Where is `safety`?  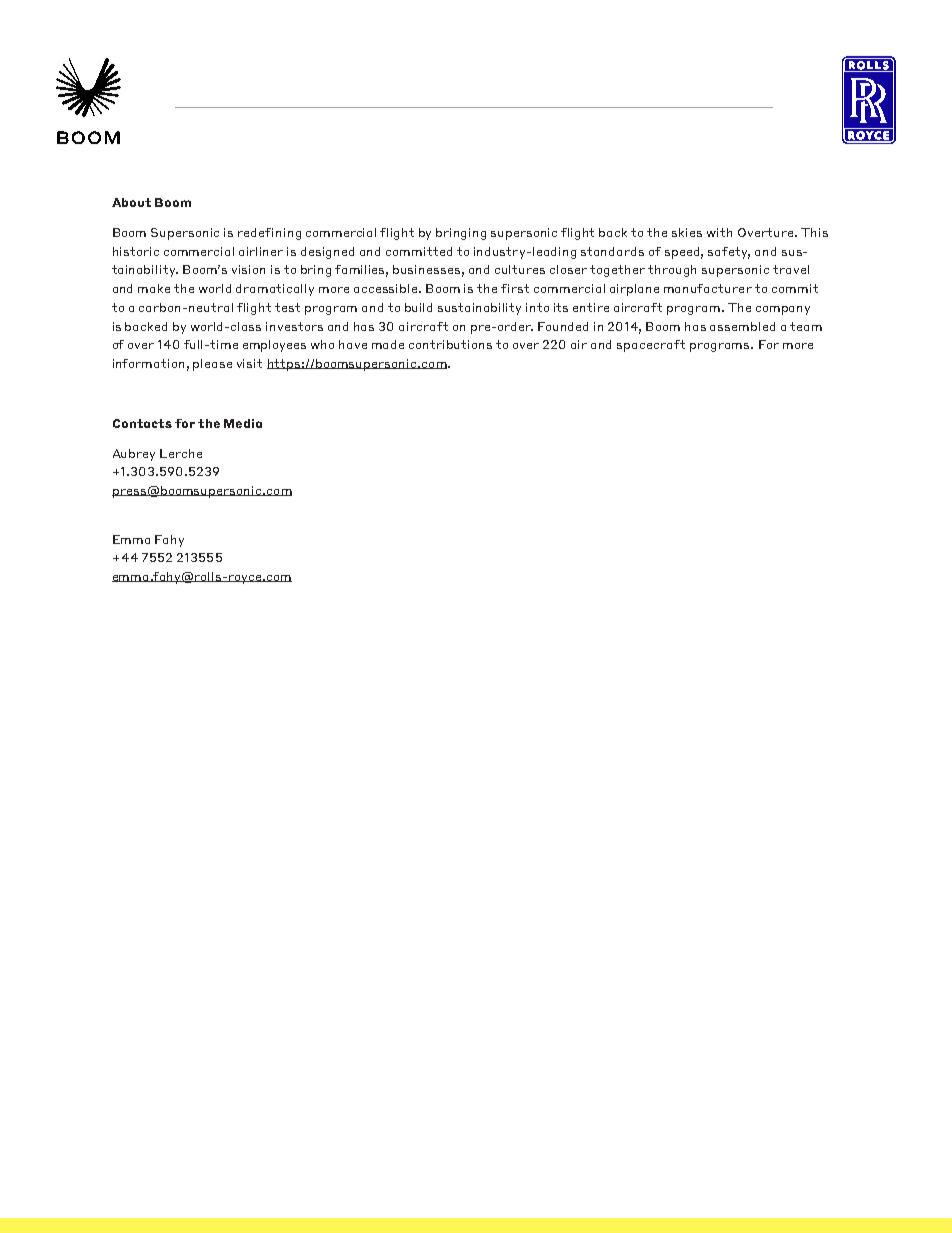
safety is located at coordinates (729, 253).
